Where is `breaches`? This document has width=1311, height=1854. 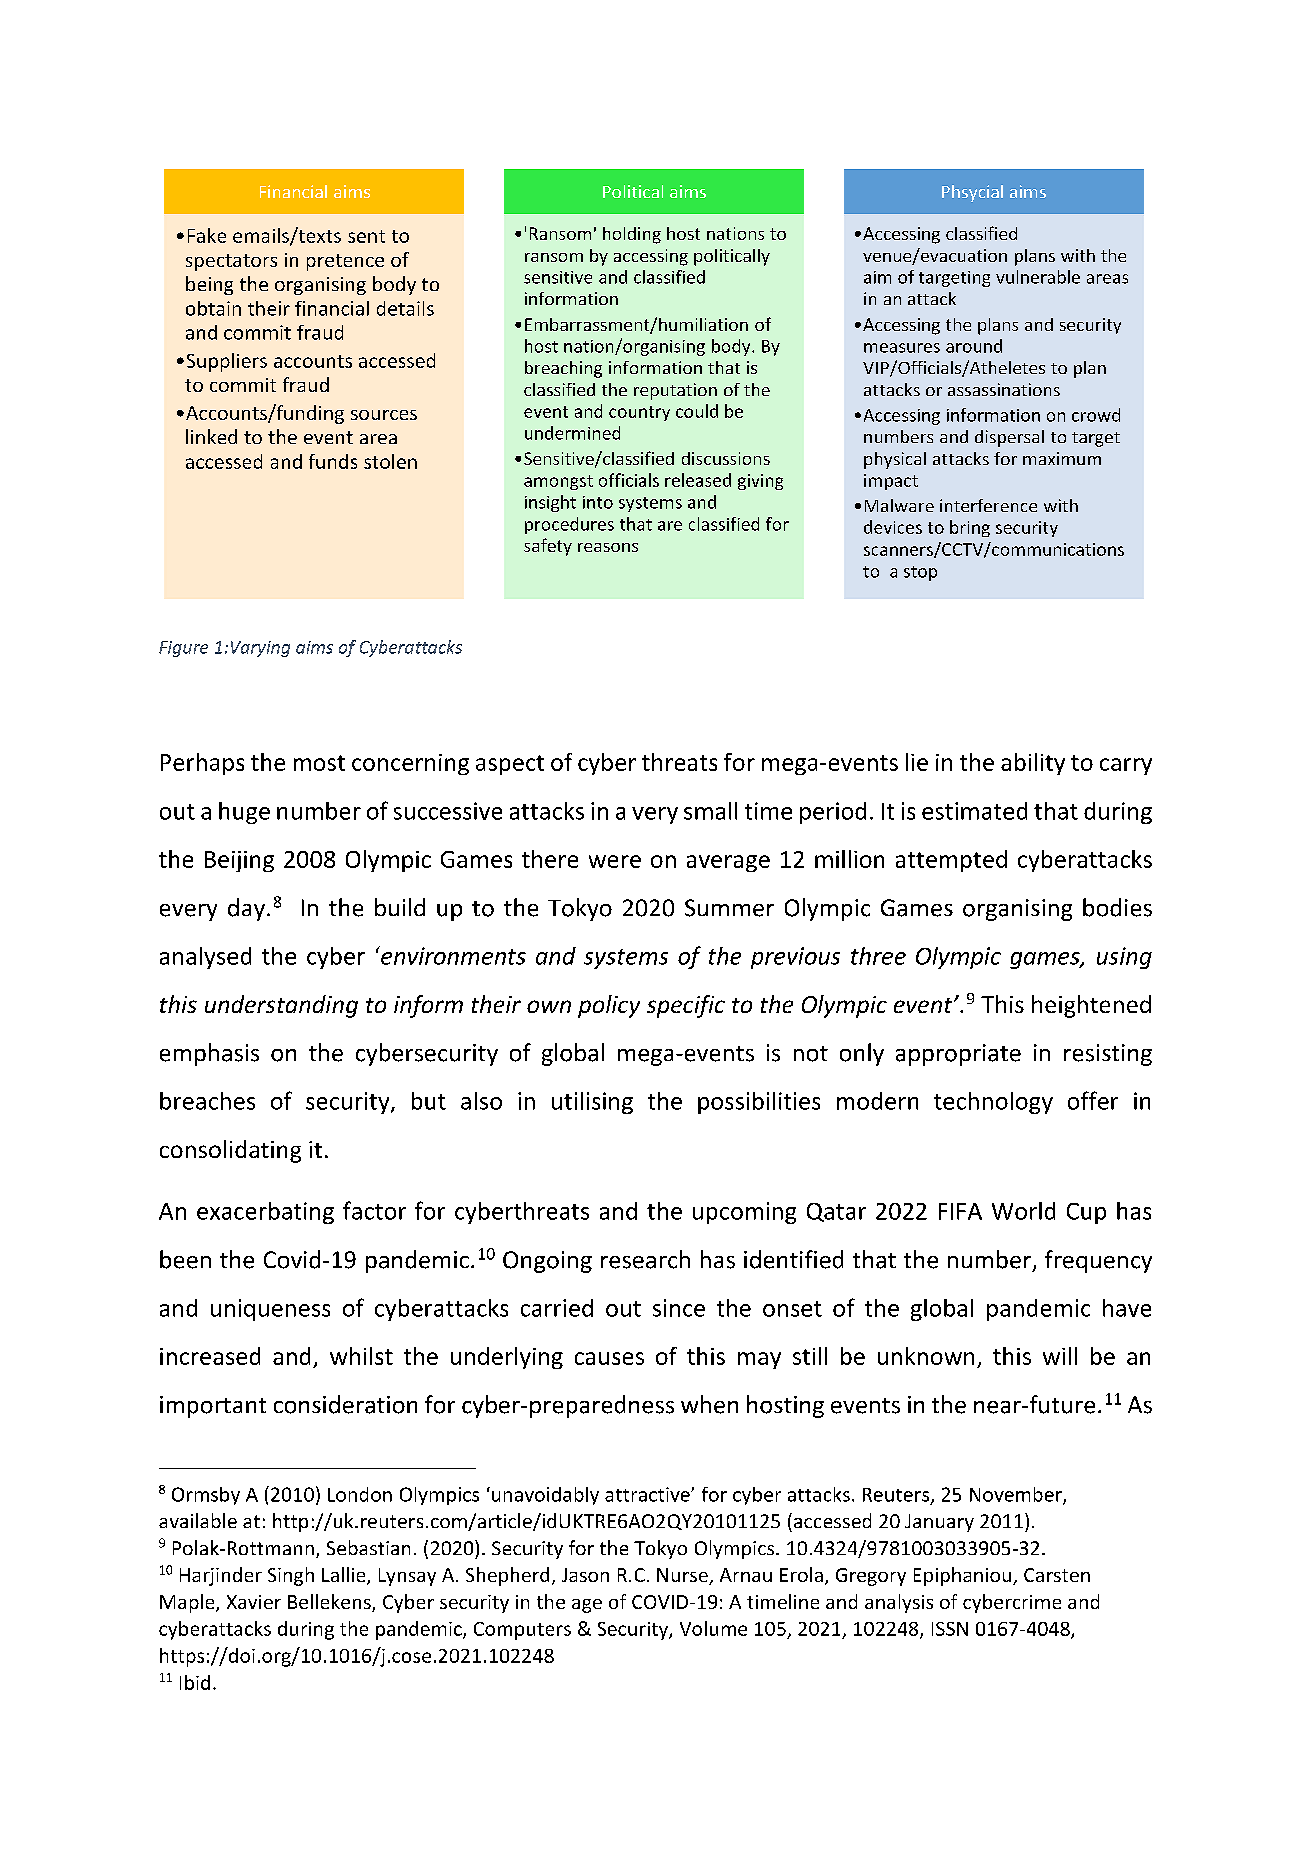
breaches is located at coordinates (207, 1101).
